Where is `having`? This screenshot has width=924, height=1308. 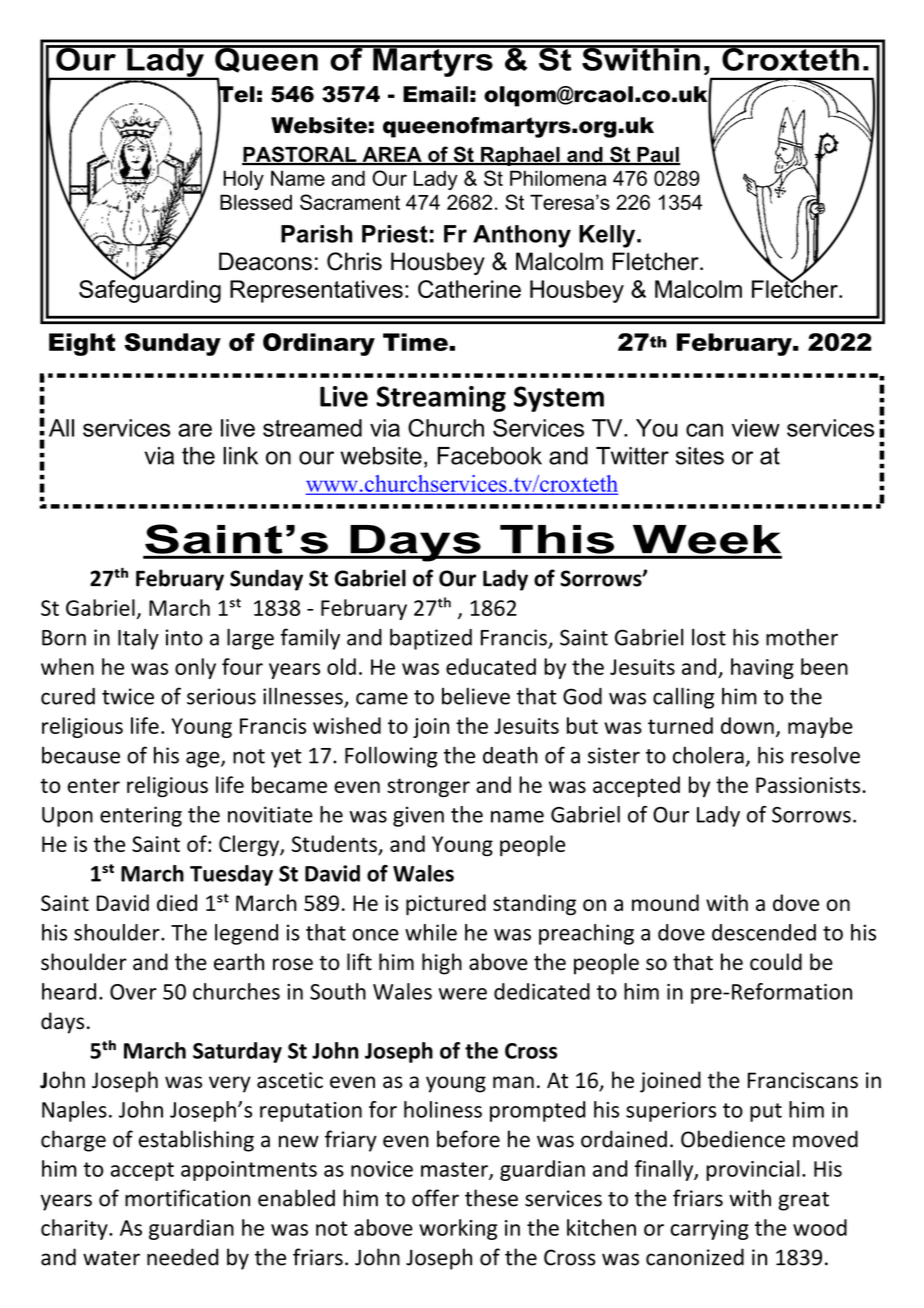
having is located at coordinates (762, 668).
